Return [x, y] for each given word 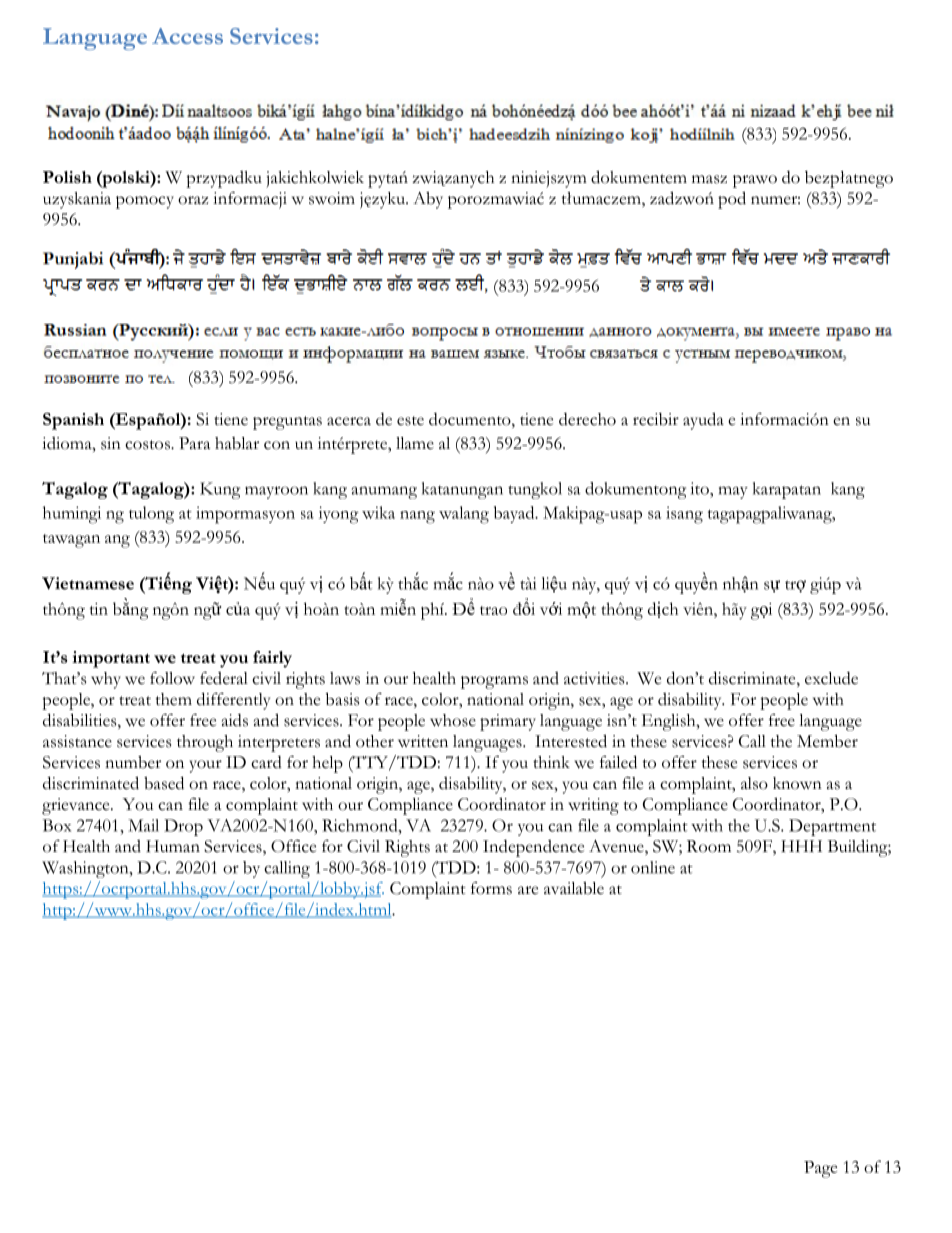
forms [491, 888]
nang [417, 517]
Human [173, 846]
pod [732, 200]
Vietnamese [88, 583]
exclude [831, 678]
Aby [428, 200]
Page [820, 1169]
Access [187, 36]
